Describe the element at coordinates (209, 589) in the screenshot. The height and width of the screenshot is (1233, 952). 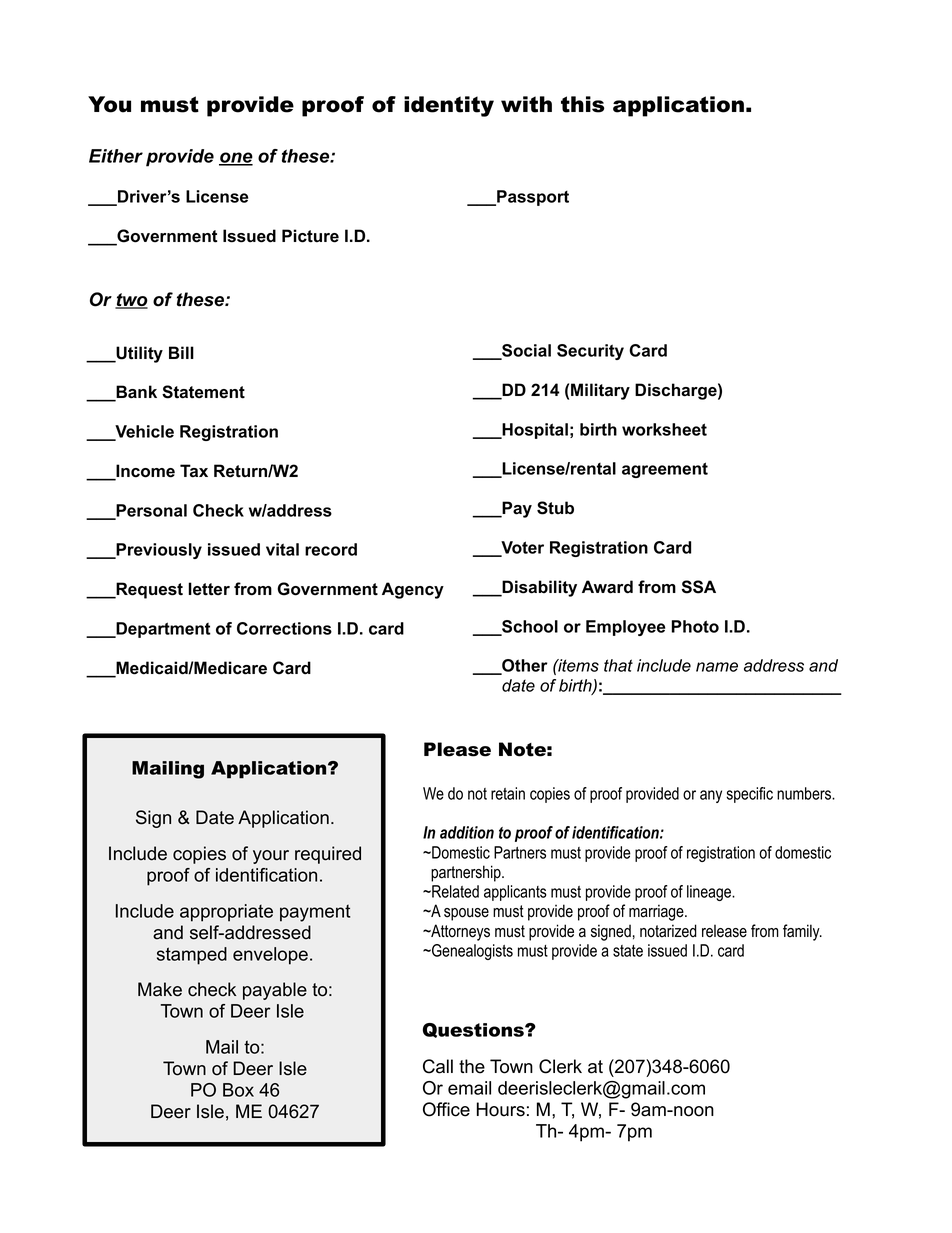
I see `letter` at that location.
